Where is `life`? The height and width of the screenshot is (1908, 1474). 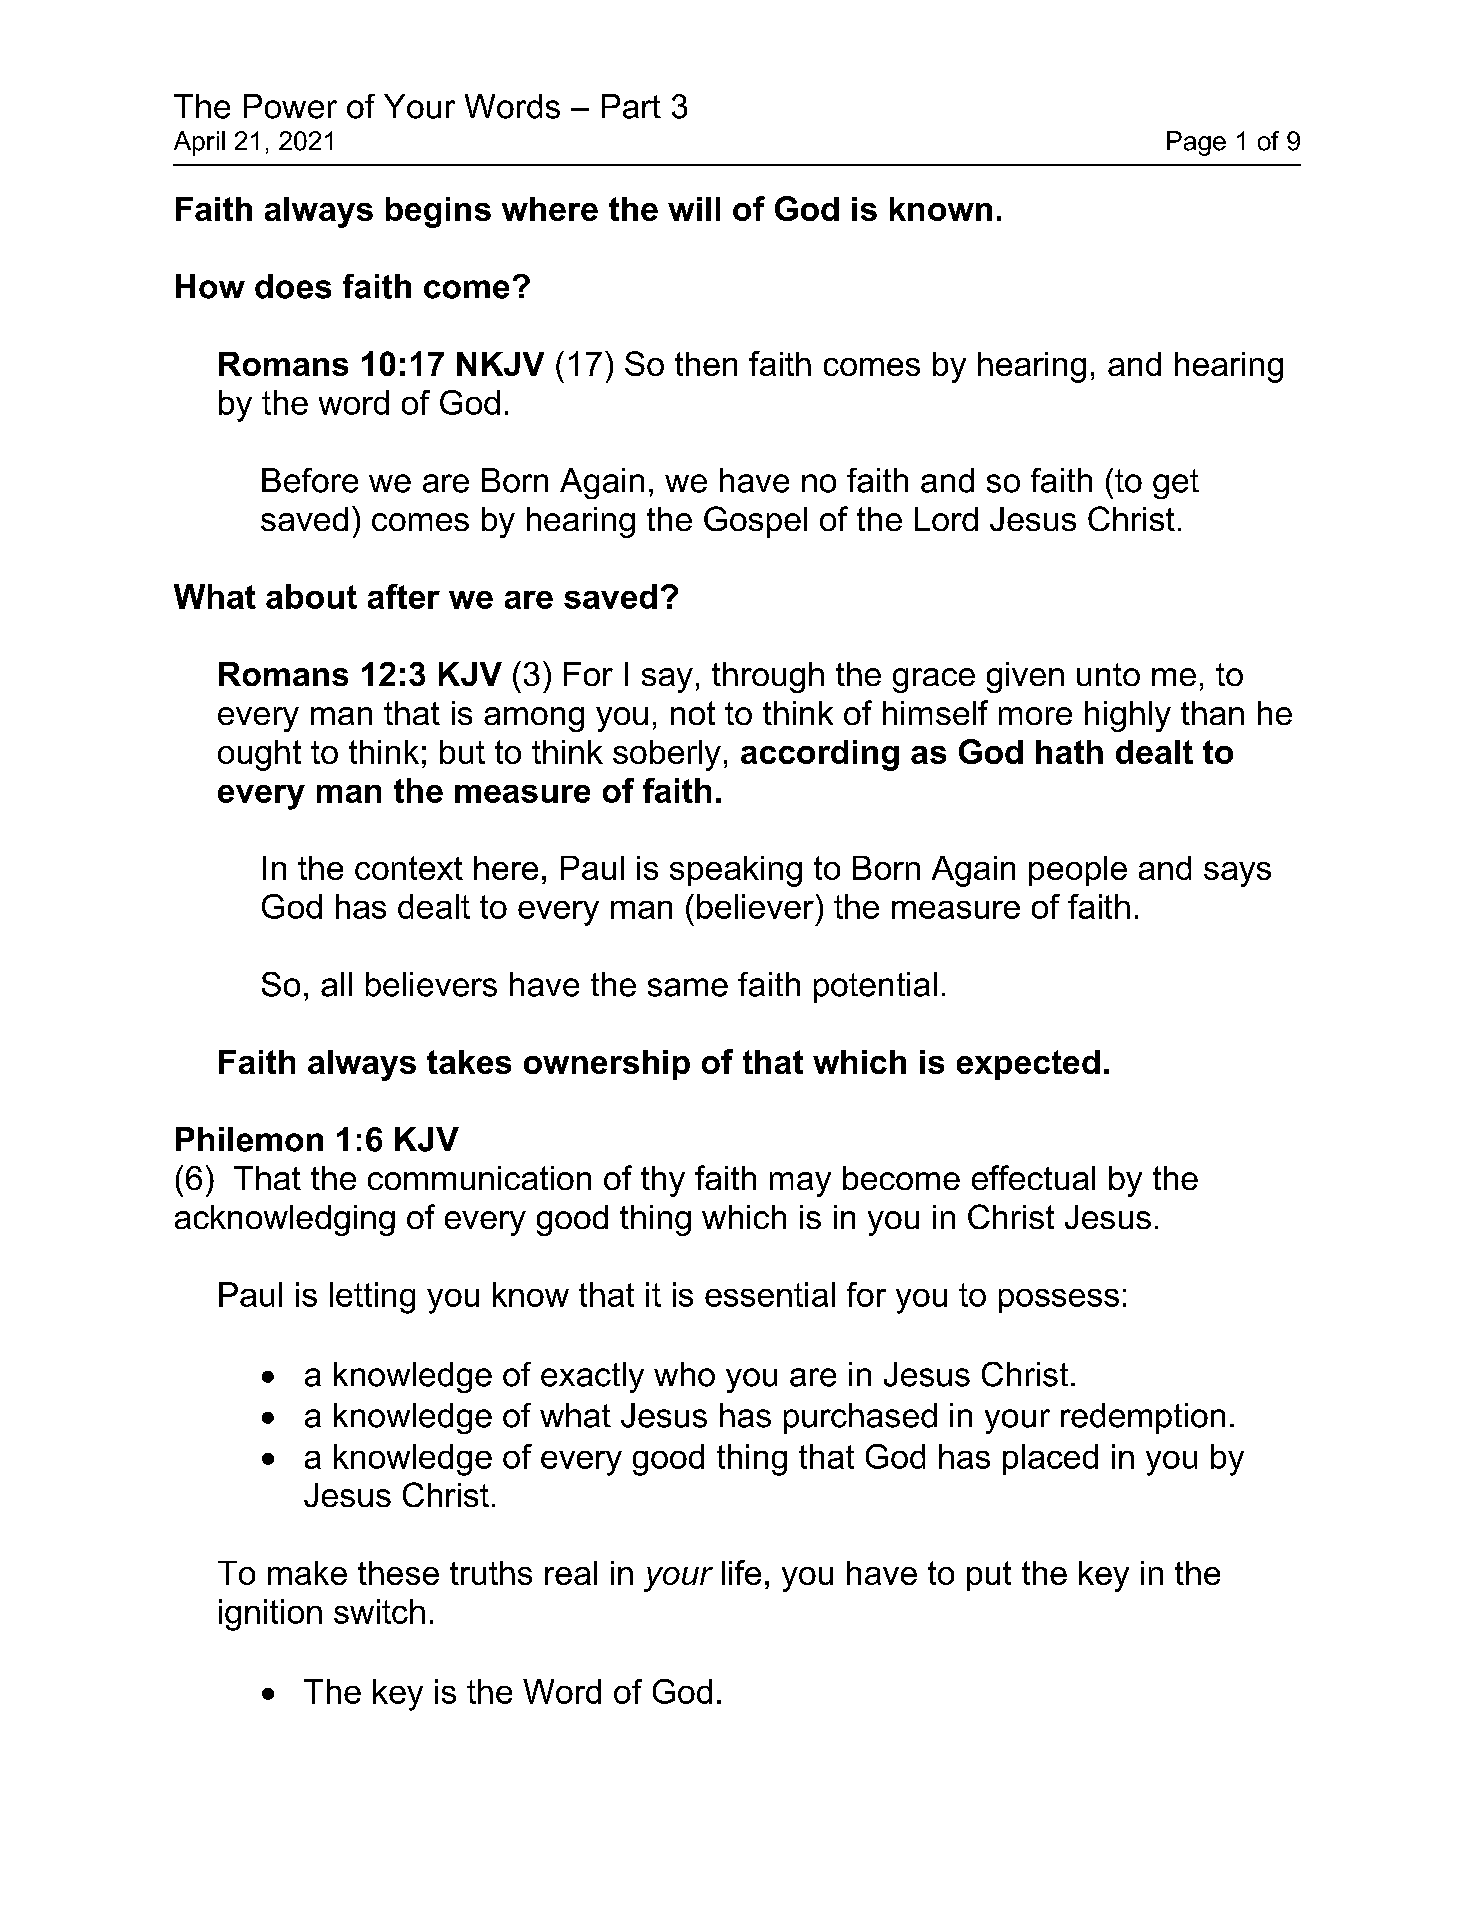
life is located at coordinates (741, 1572).
